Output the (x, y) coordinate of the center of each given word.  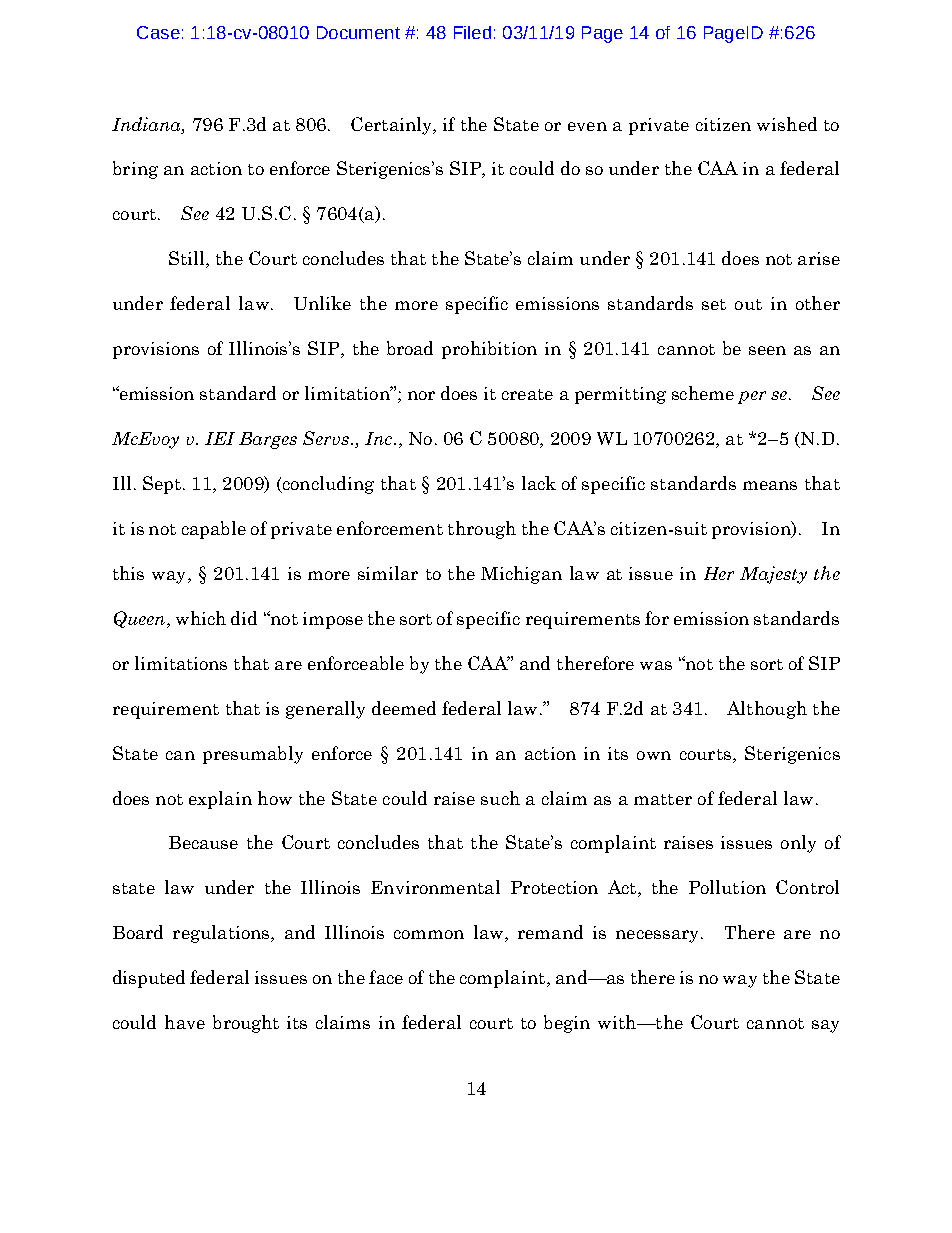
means (770, 485)
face (386, 977)
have (185, 1022)
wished (787, 124)
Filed (472, 32)
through (482, 530)
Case (158, 32)
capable (214, 530)
